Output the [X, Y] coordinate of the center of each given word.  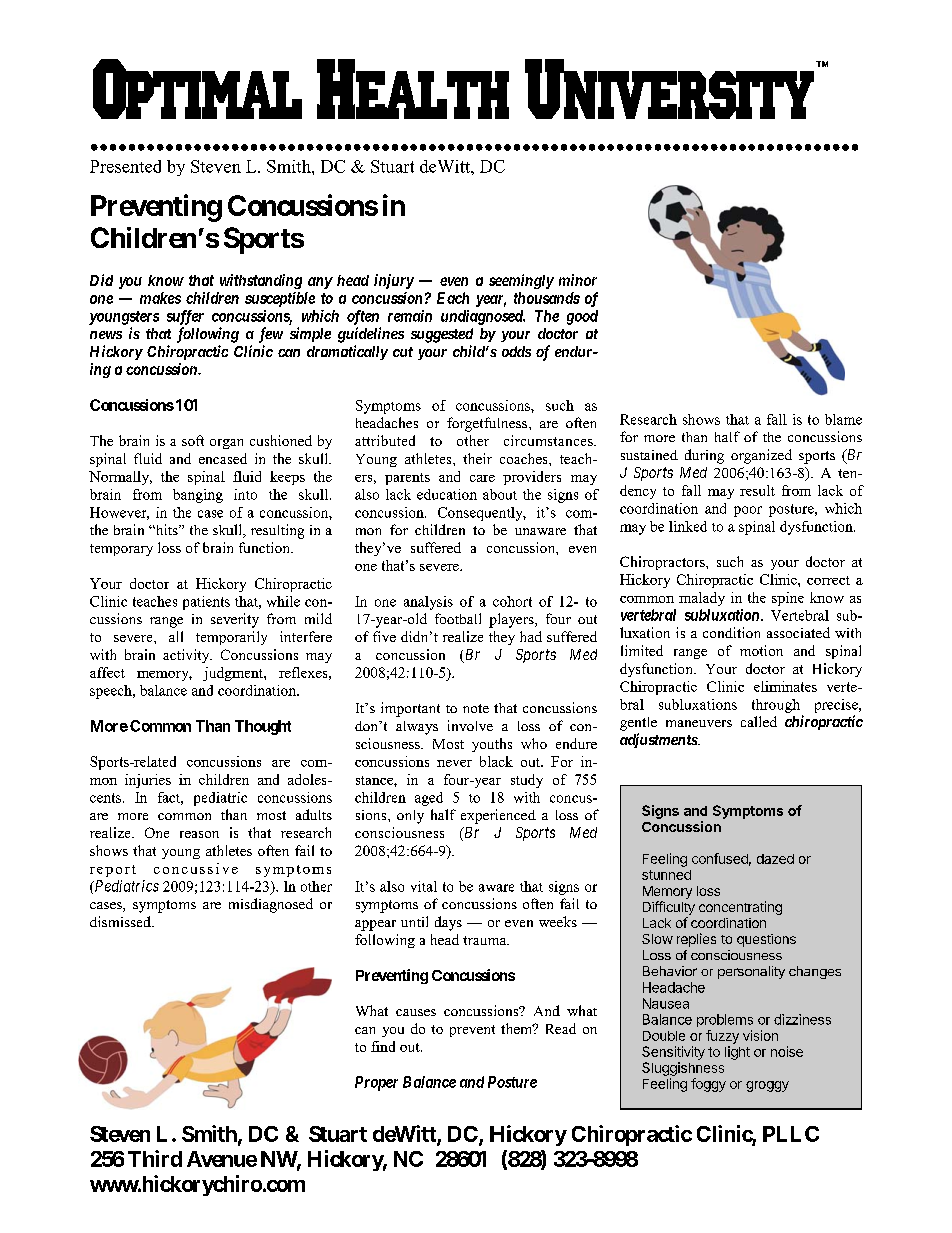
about [500, 494]
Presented [125, 166]
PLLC [791, 1134]
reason [199, 834]
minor [578, 280]
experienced [498, 816]
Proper [376, 1083]
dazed [775, 859]
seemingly [521, 281]
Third [155, 1158]
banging [198, 496]
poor [748, 511]
